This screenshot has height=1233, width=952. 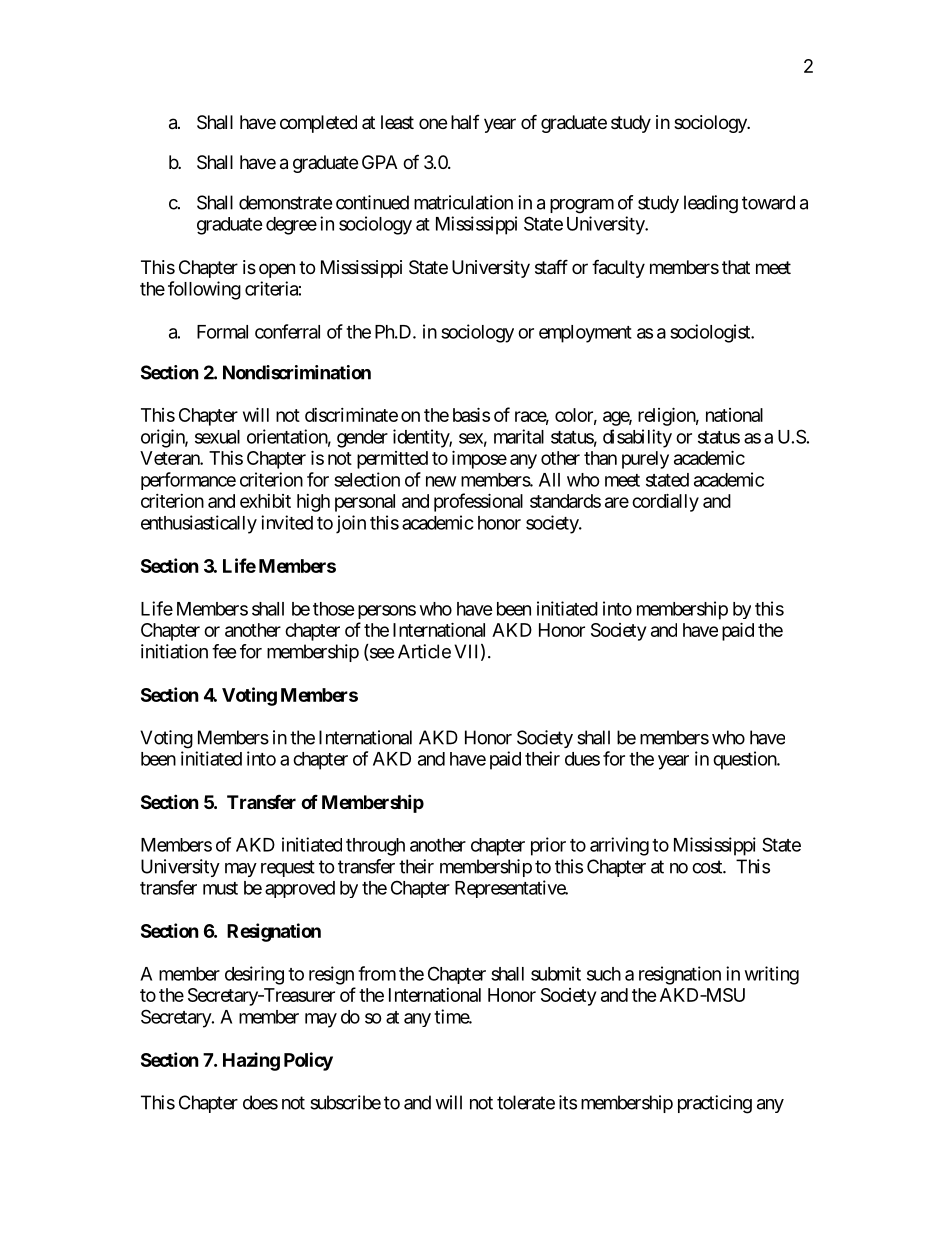 What do you see at coordinates (519, 436) in the screenshot?
I see `marital` at bounding box center [519, 436].
